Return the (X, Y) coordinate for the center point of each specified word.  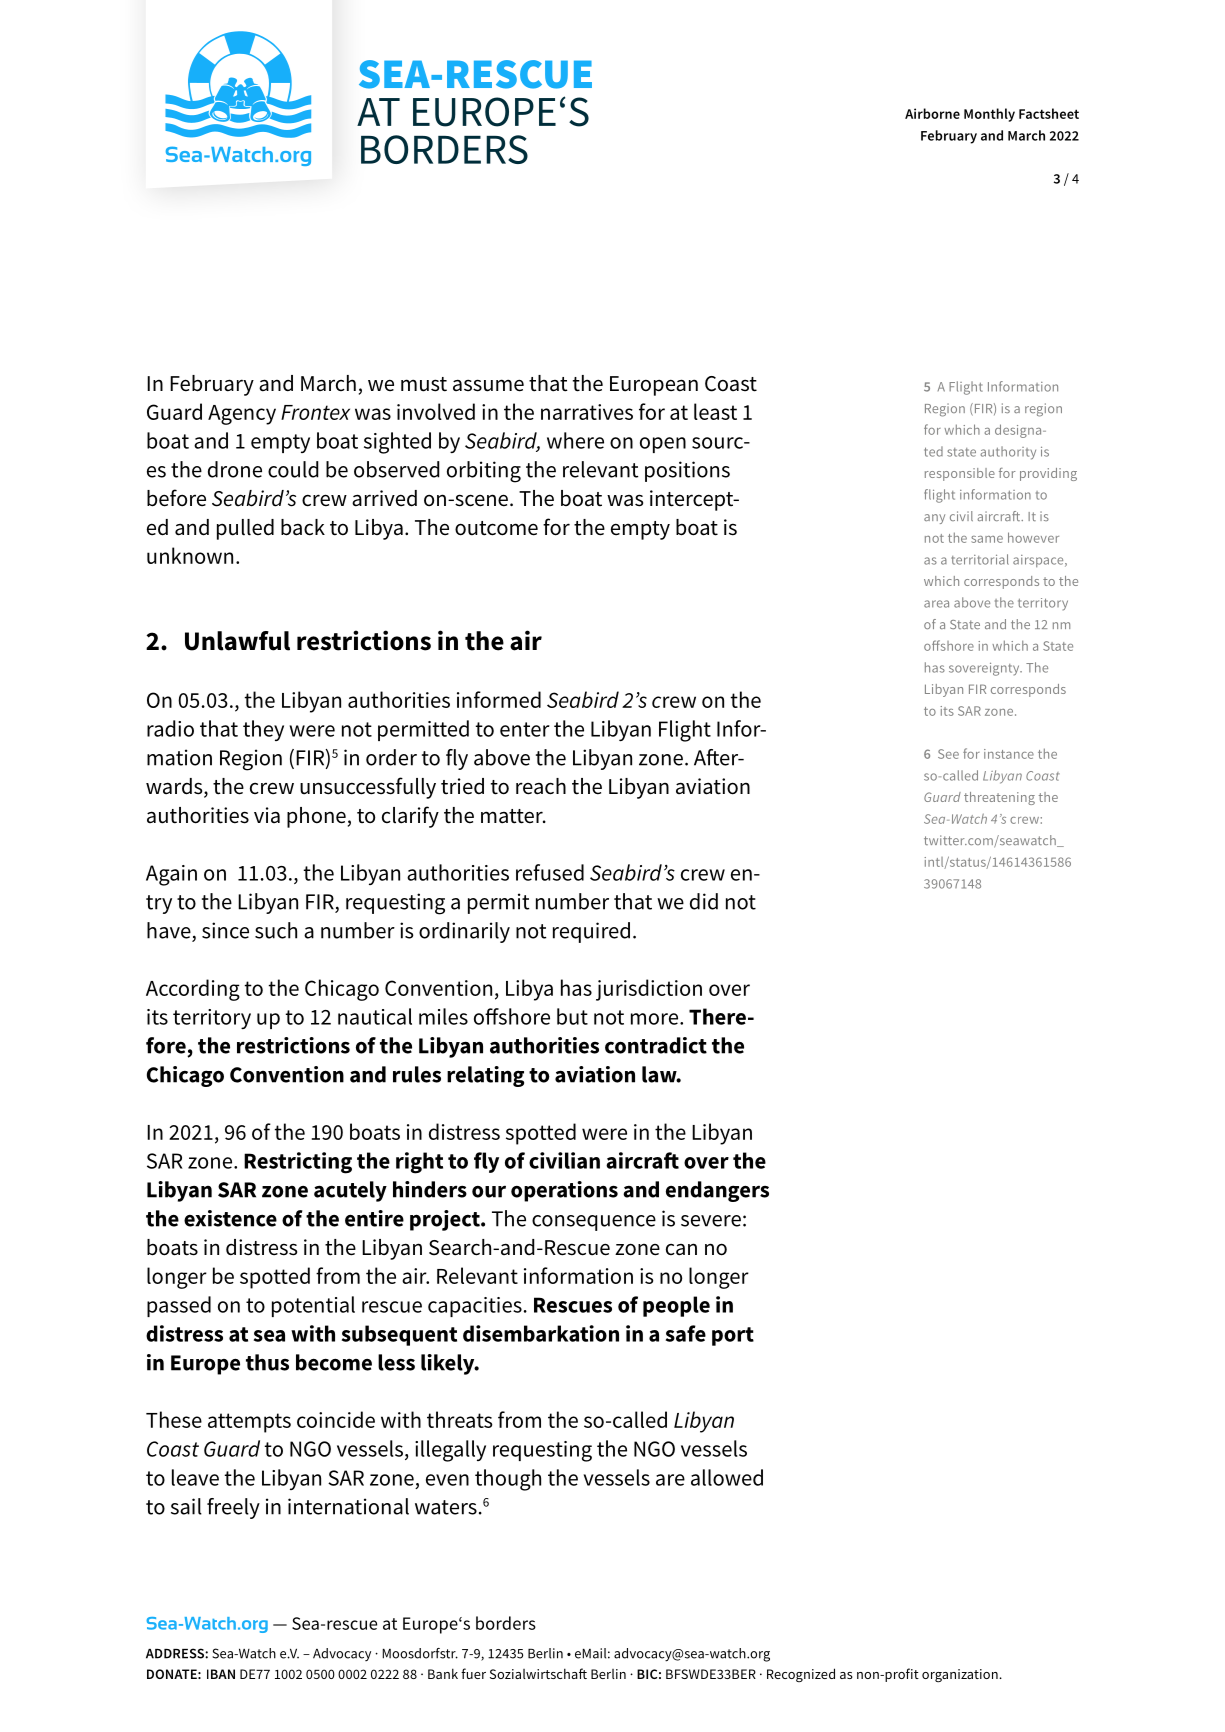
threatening (999, 798)
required (591, 932)
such (276, 930)
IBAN (221, 1674)
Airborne (932, 113)
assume (488, 385)
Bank (443, 1673)
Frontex (315, 412)
